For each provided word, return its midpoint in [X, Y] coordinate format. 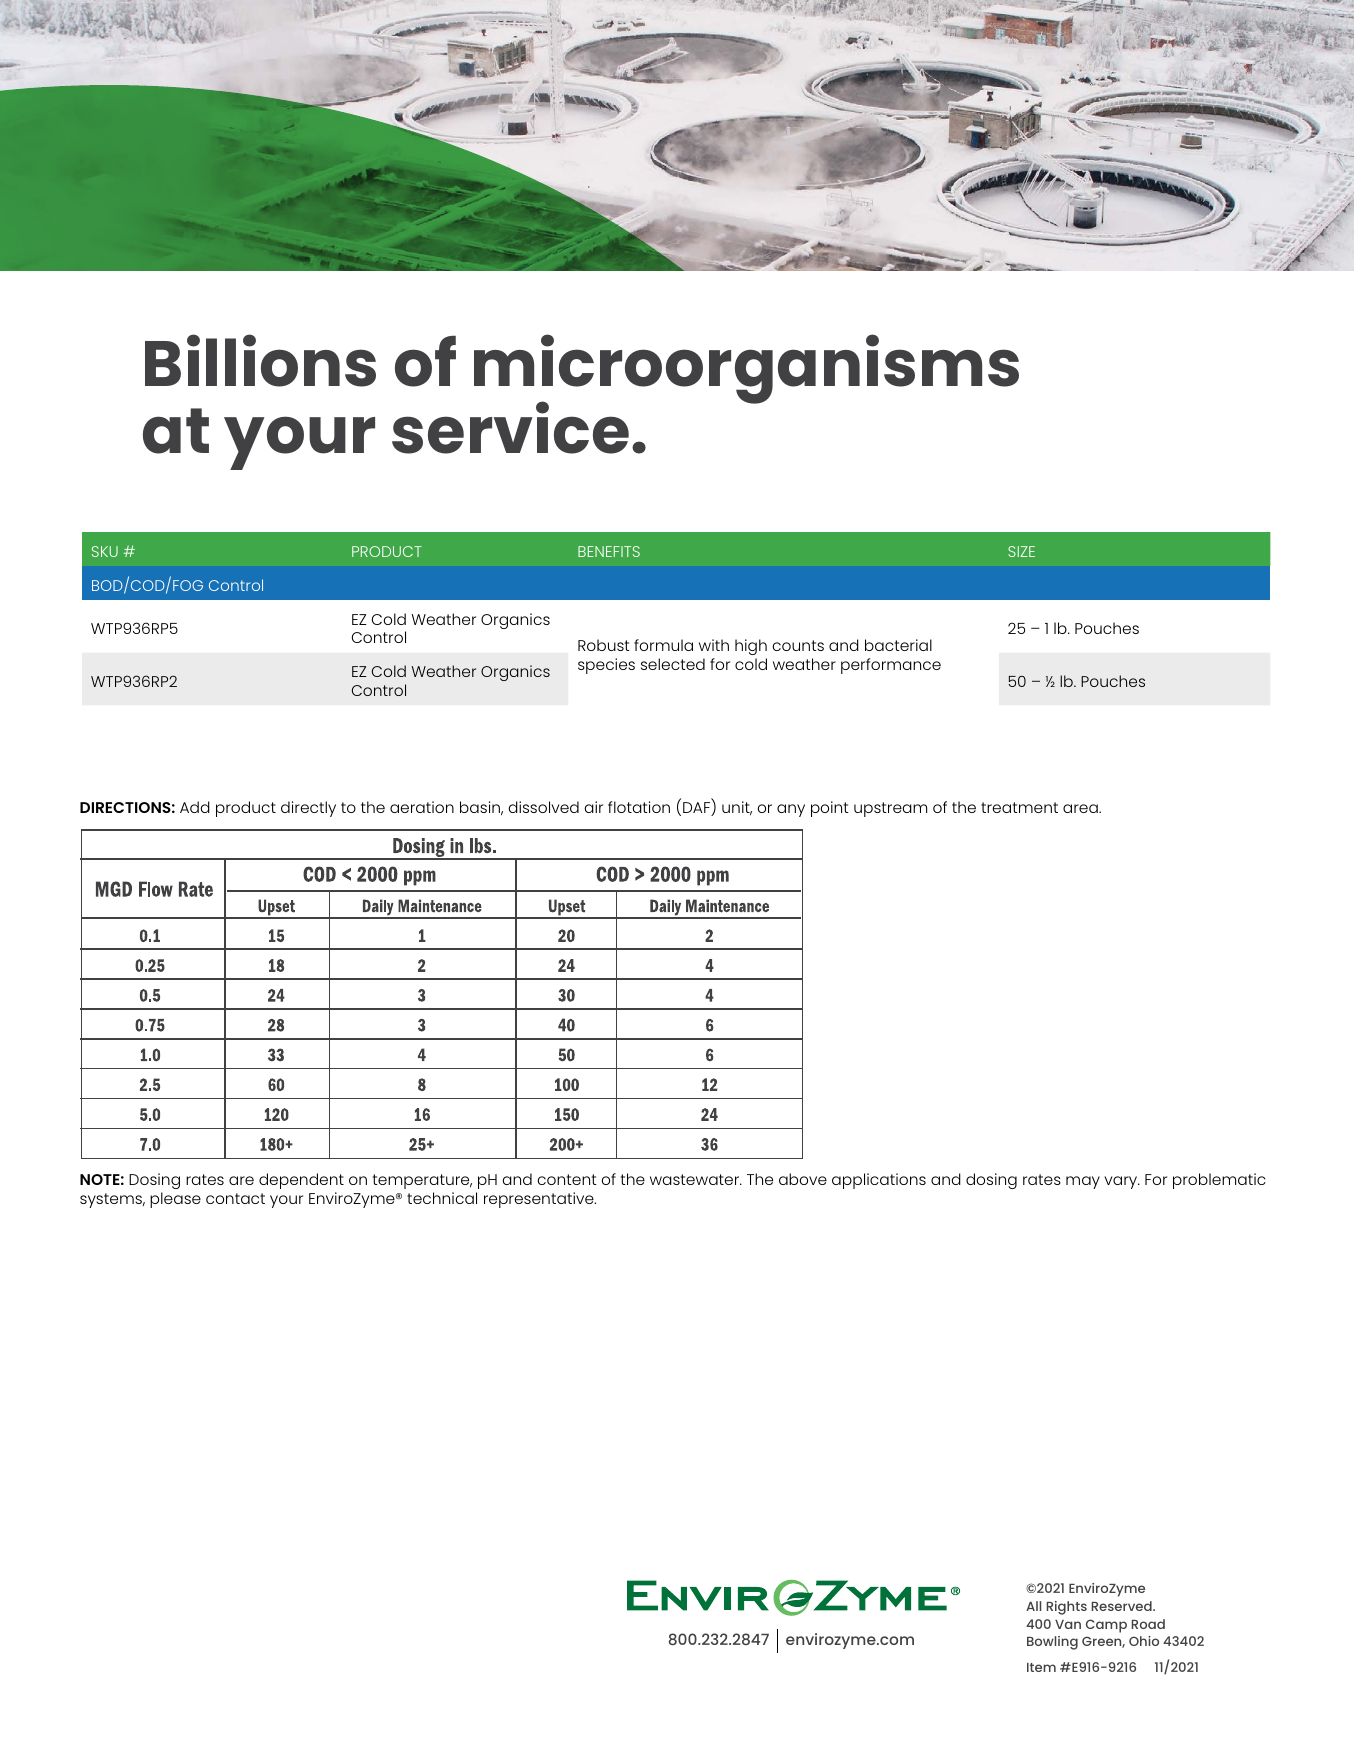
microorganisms [746, 370]
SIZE [1021, 551]
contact [235, 1198]
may [1083, 1182]
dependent [301, 1181]
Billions [260, 360]
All [1033, 1606]
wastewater [696, 1179]
